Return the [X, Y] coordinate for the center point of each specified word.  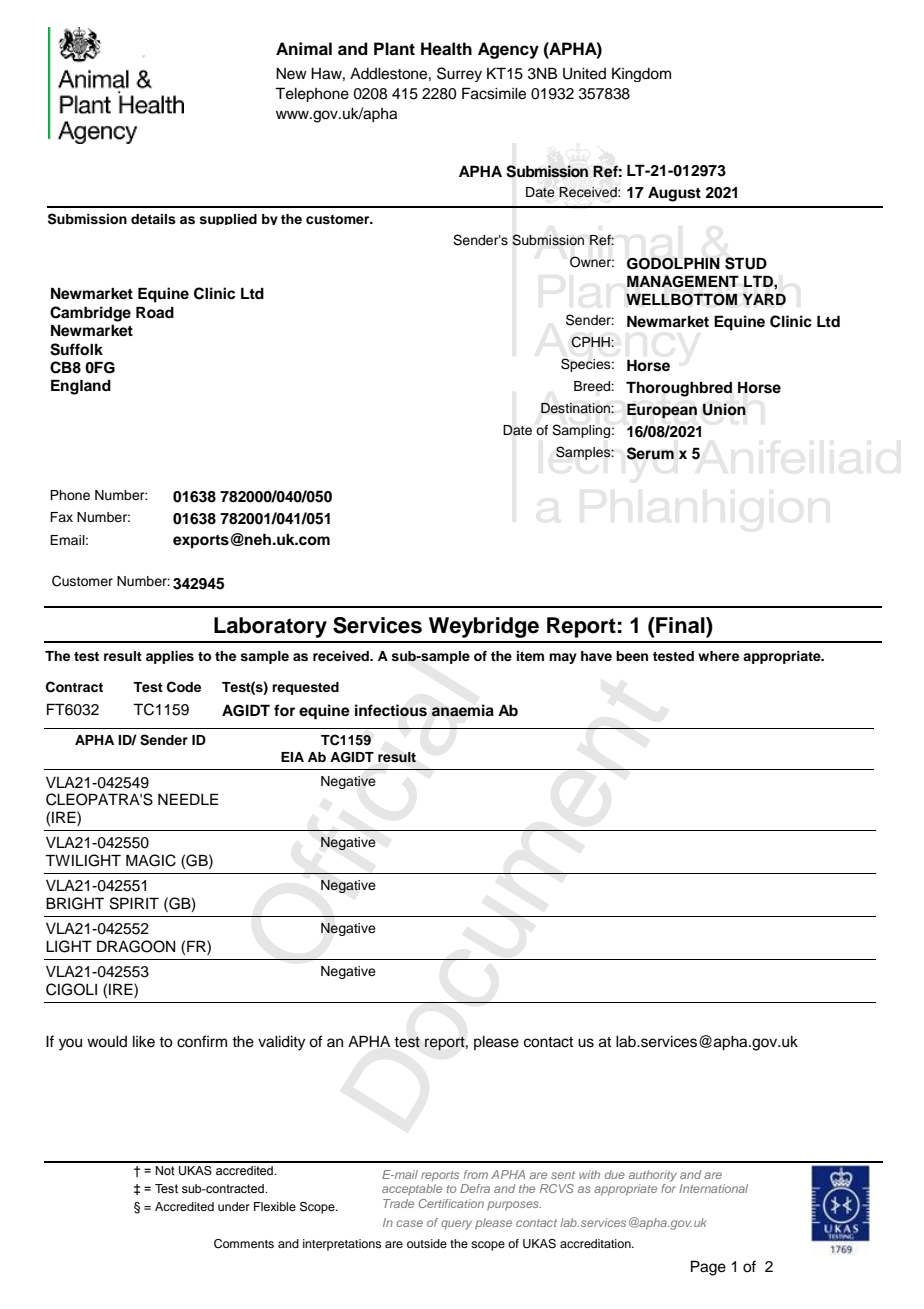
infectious [391, 710]
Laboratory [270, 627]
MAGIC [151, 860]
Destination [576, 408]
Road [155, 313]
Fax [61, 517]
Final [680, 625]
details [153, 219]
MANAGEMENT [683, 281]
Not [165, 1170]
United [584, 74]
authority [653, 1176]
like [144, 1042]
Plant [394, 49]
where [718, 656]
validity [281, 1043]
